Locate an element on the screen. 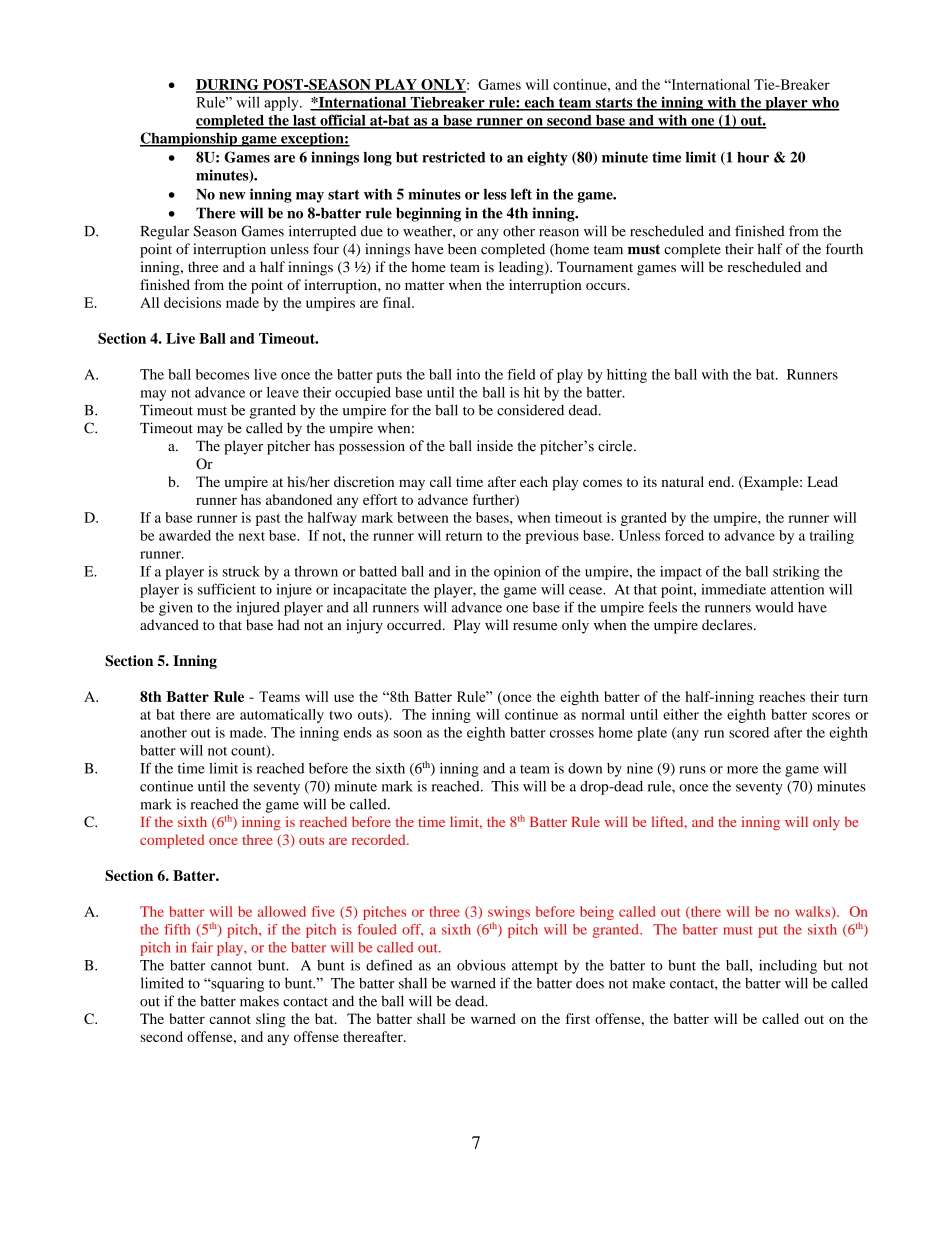 This screenshot has width=952, height=1233. hour is located at coordinates (753, 157).
